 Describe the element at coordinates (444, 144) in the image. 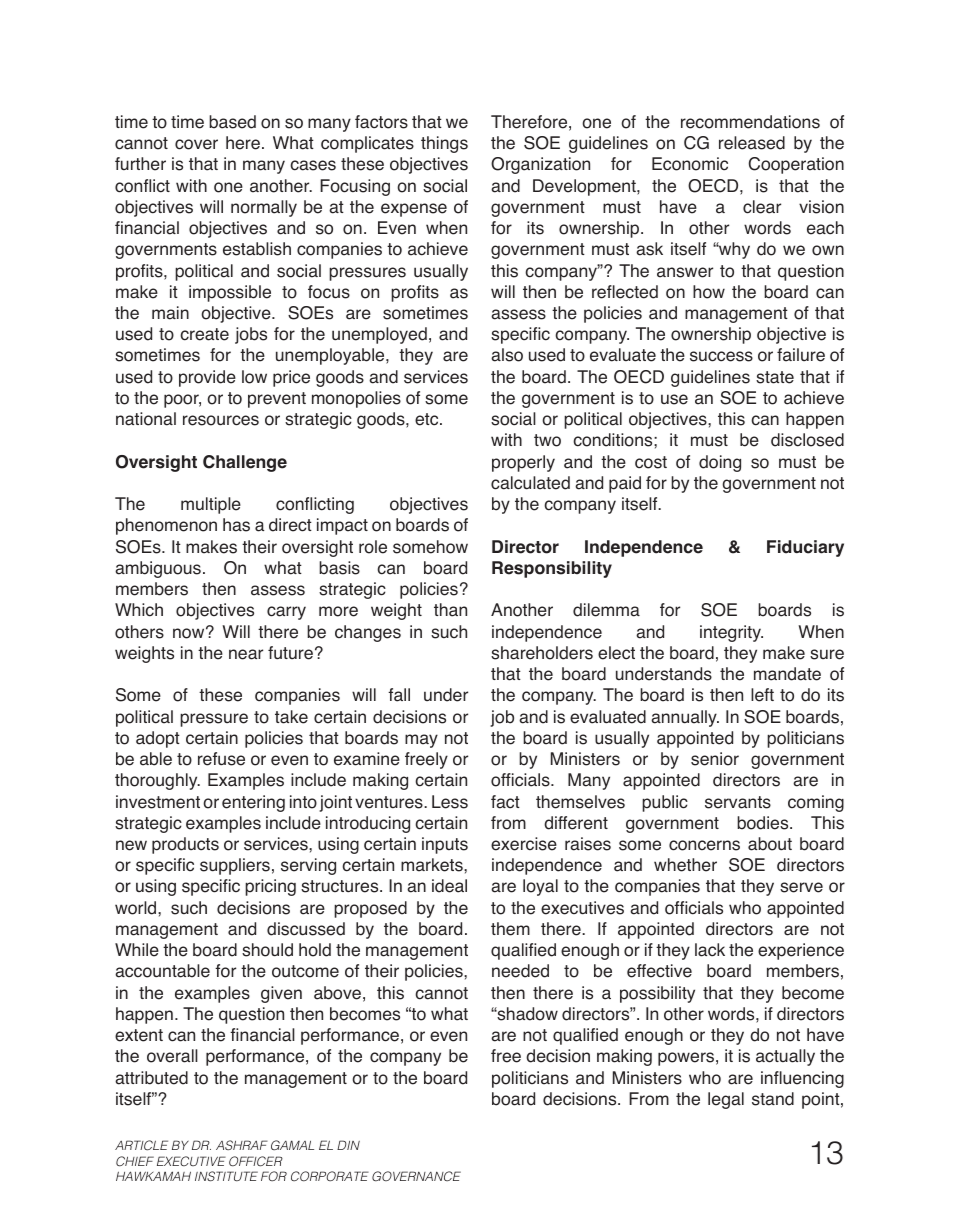

I see `things` at that location.
